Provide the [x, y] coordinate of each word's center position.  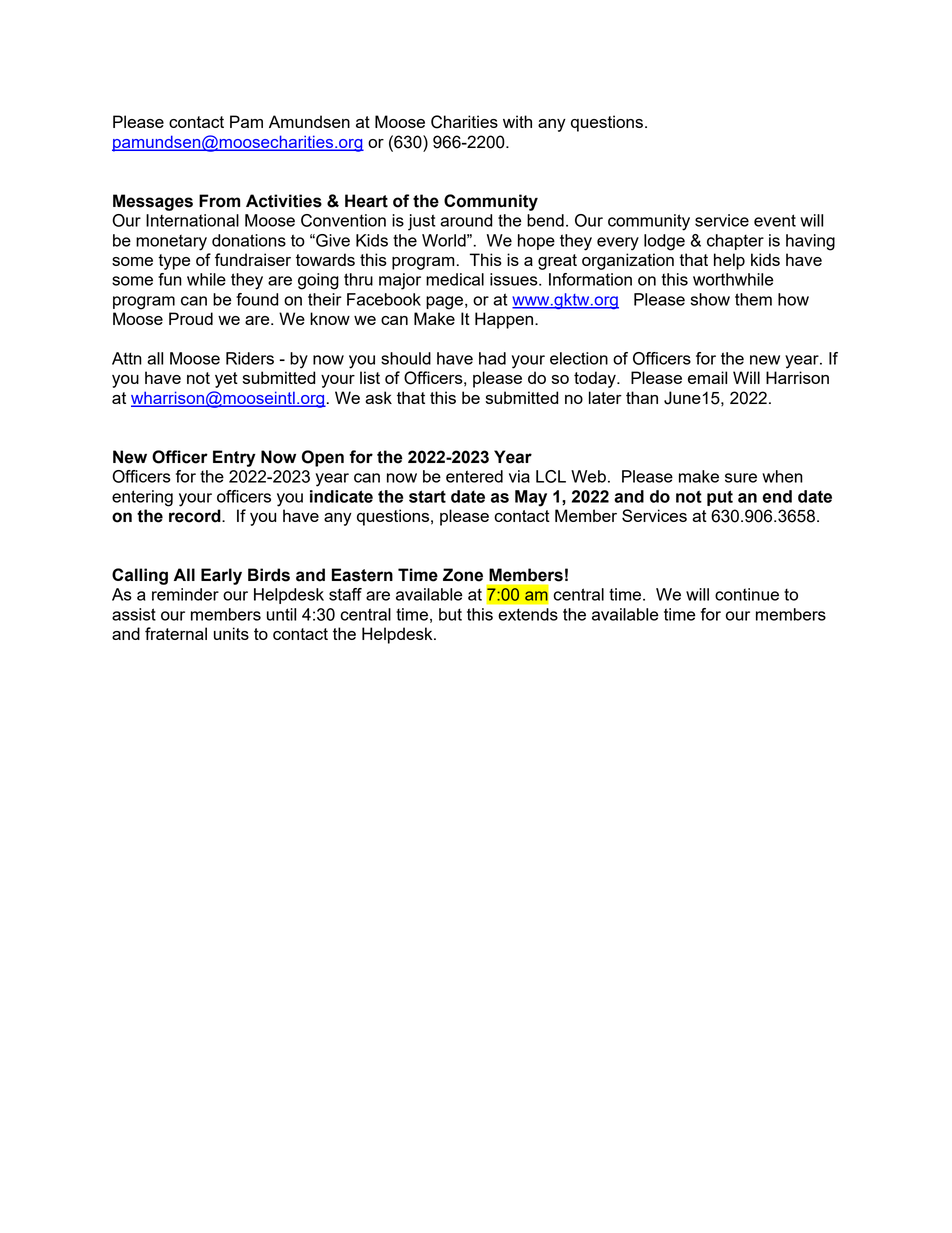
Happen [505, 320]
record [196, 516]
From [219, 201]
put [720, 498]
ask [378, 397]
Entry [234, 458]
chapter [735, 242]
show [710, 299]
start [427, 496]
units [231, 633]
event [775, 220]
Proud [191, 318]
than [642, 397]
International [192, 220]
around [466, 220]
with [517, 121]
